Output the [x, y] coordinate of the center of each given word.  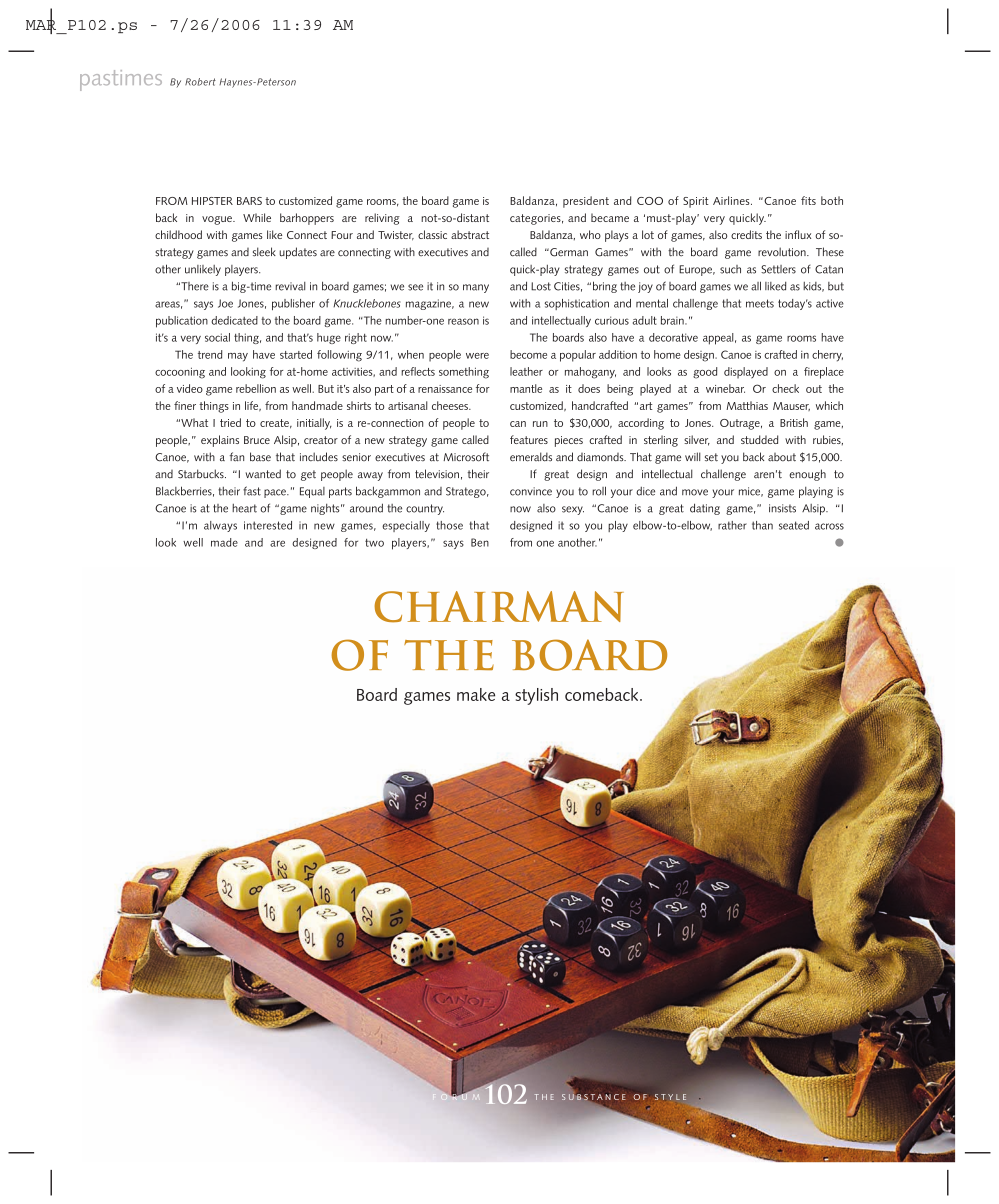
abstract [470, 234]
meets [760, 303]
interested [268, 525]
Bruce [257, 440]
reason [463, 321]
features [529, 439]
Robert [200, 82]
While [257, 217]
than [762, 525]
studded [759, 439]
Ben [480, 542]
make [476, 694]
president [586, 202]
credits [746, 234]
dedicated [234, 320]
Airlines [732, 200]
